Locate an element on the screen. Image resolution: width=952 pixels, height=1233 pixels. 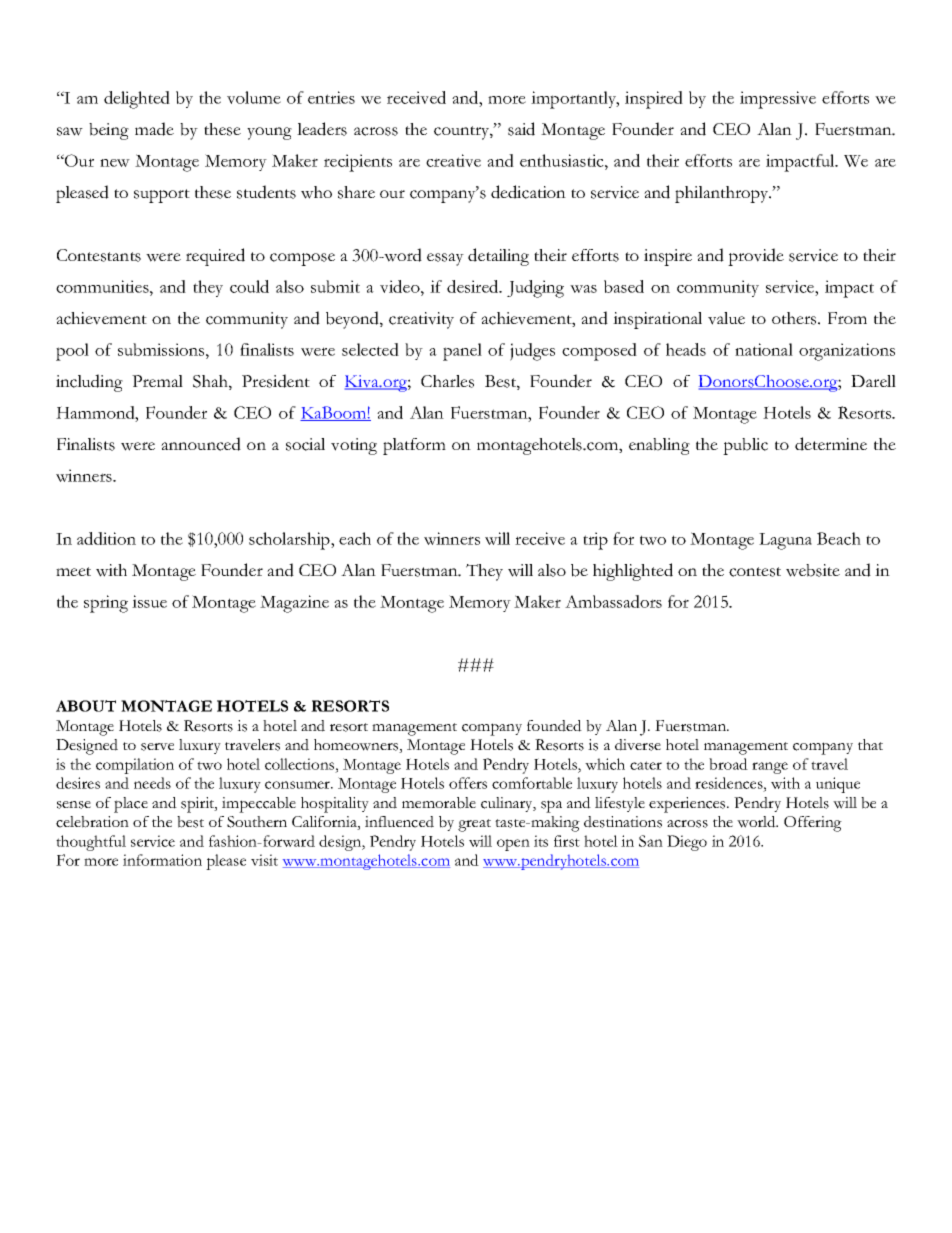
desired is located at coordinates (474, 286).
